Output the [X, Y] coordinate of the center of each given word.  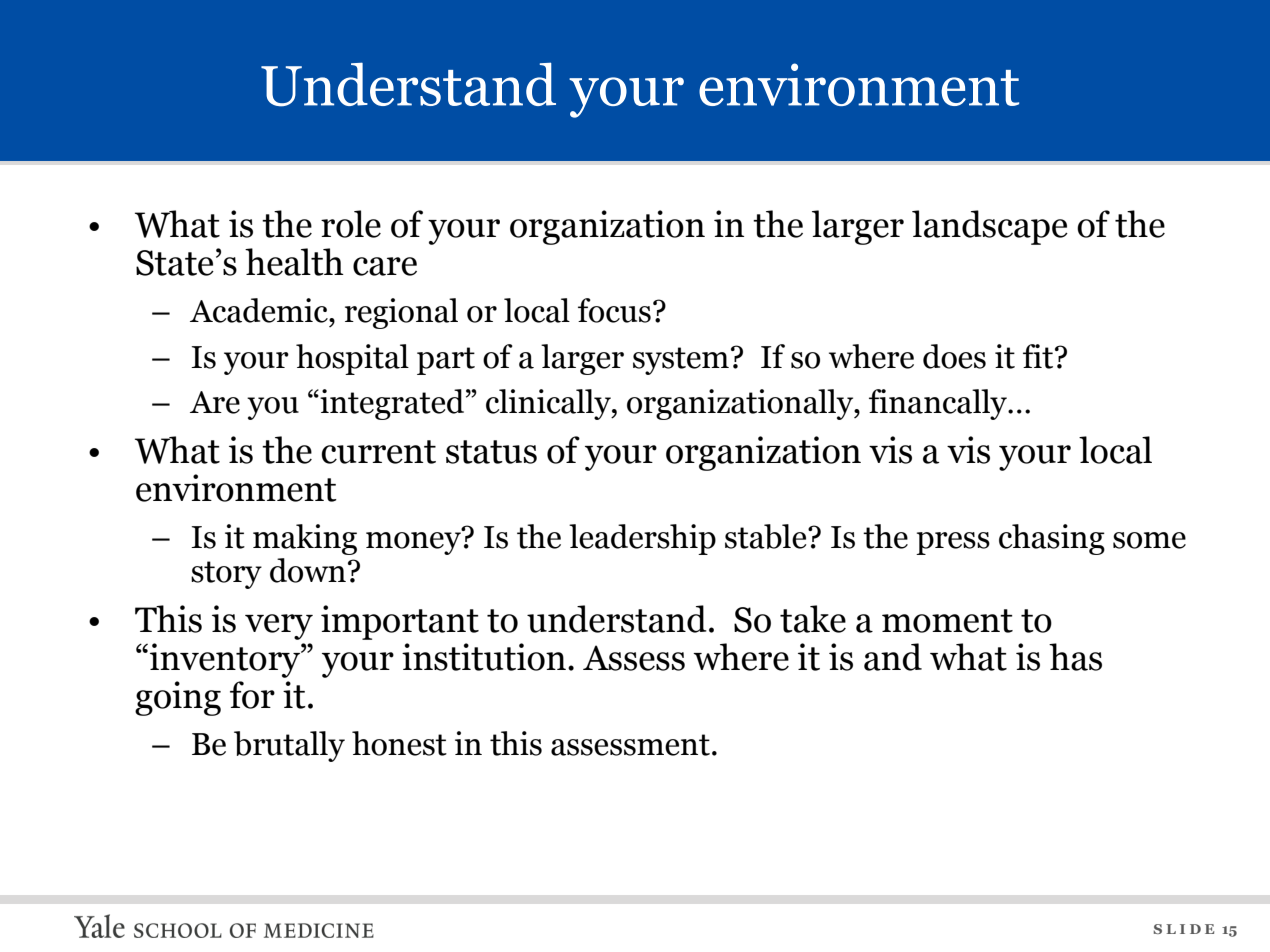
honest [399, 743]
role [351, 224]
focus [614, 310]
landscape [990, 227]
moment [947, 621]
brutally [289, 746]
